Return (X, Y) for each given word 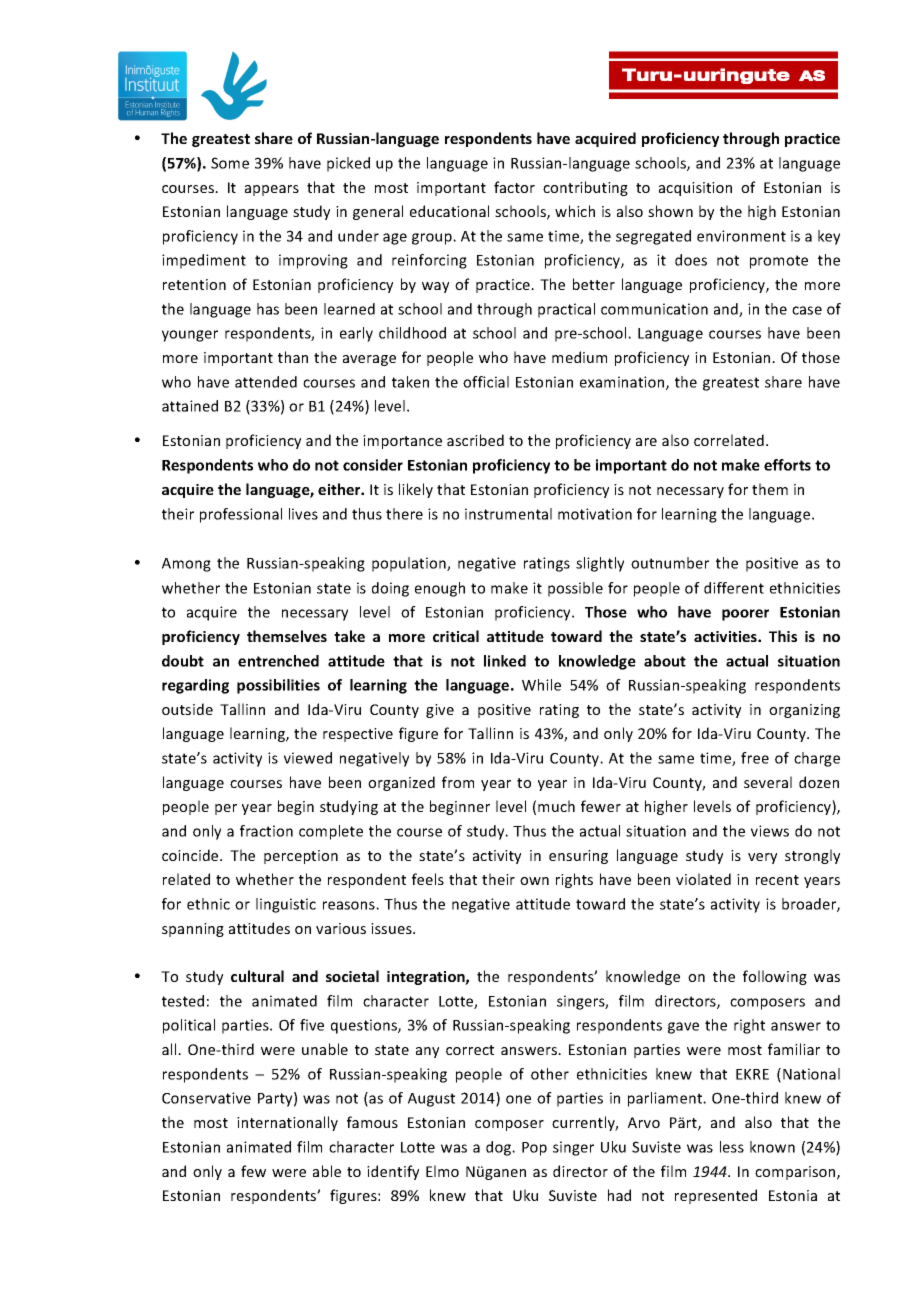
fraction (266, 831)
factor (514, 187)
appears (272, 190)
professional (241, 515)
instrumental (508, 514)
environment (741, 236)
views (770, 831)
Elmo (442, 1171)
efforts (787, 465)
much (556, 806)
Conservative (206, 1098)
